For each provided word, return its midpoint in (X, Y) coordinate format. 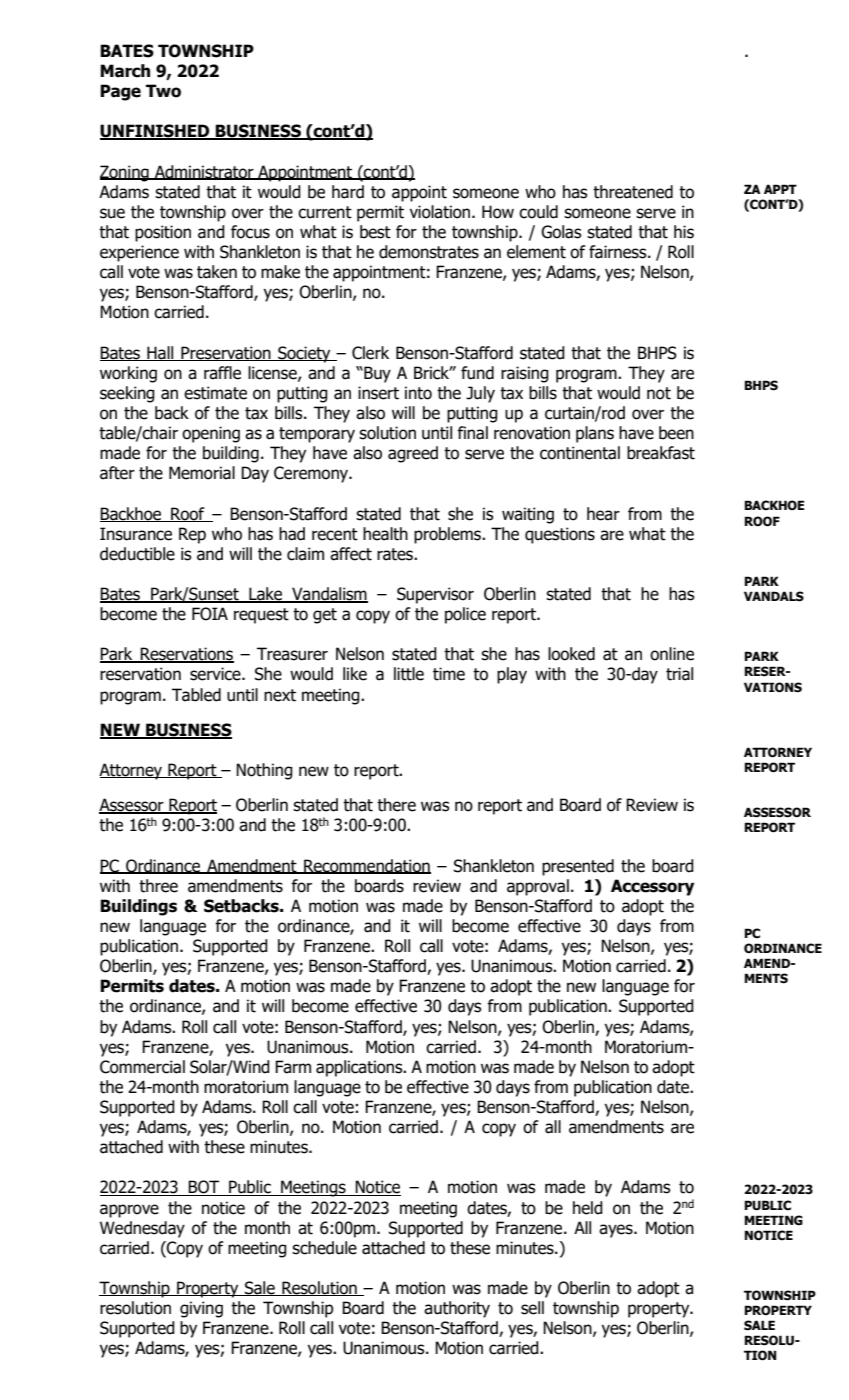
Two (163, 91)
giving (201, 1309)
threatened (633, 192)
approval (538, 887)
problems (449, 535)
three (158, 886)
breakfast (661, 453)
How (498, 212)
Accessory (652, 887)
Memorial (202, 473)
